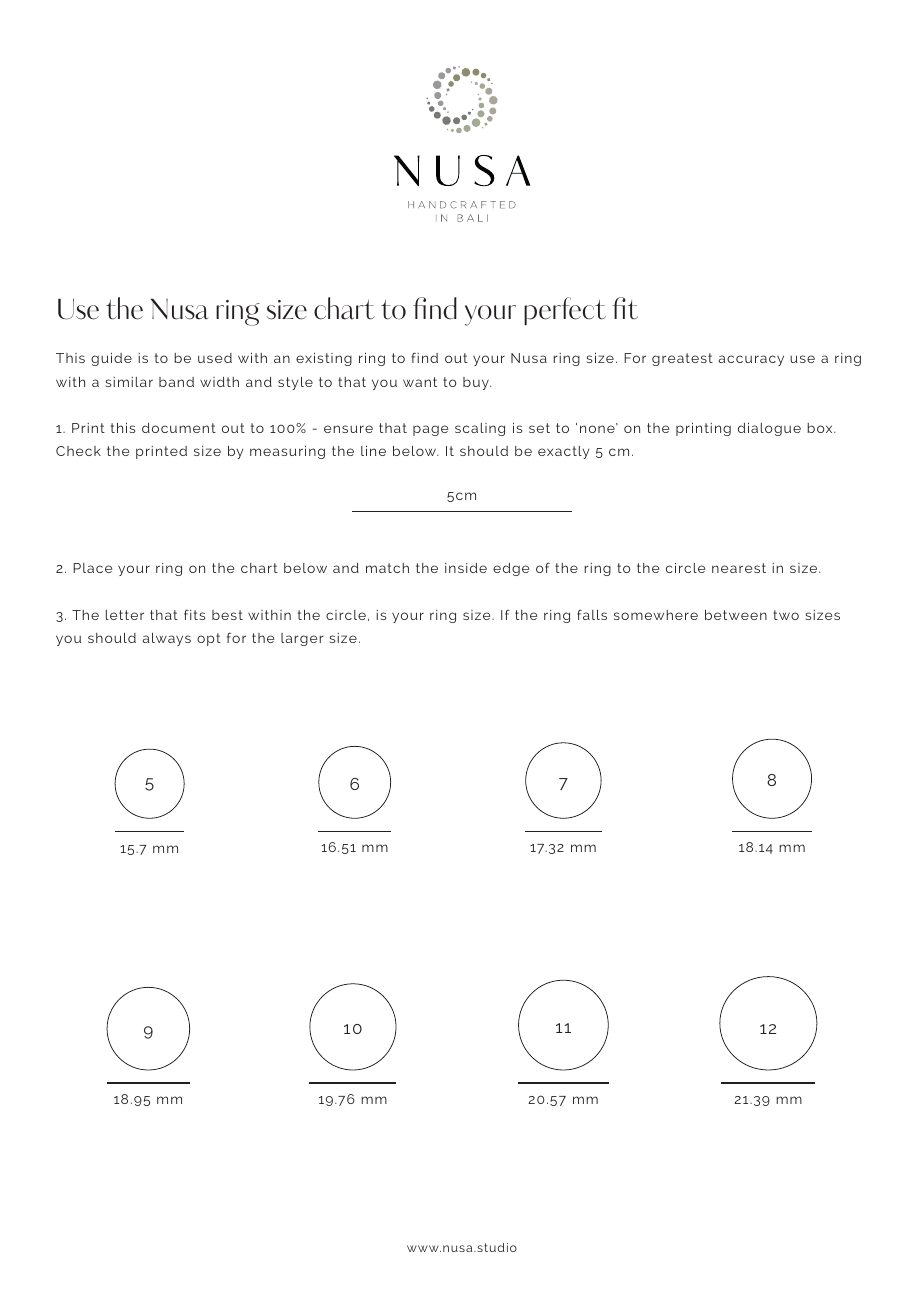 The width and height of the document is (924, 1308). What do you see at coordinates (466, 568) in the document?
I see `inside` at bounding box center [466, 568].
